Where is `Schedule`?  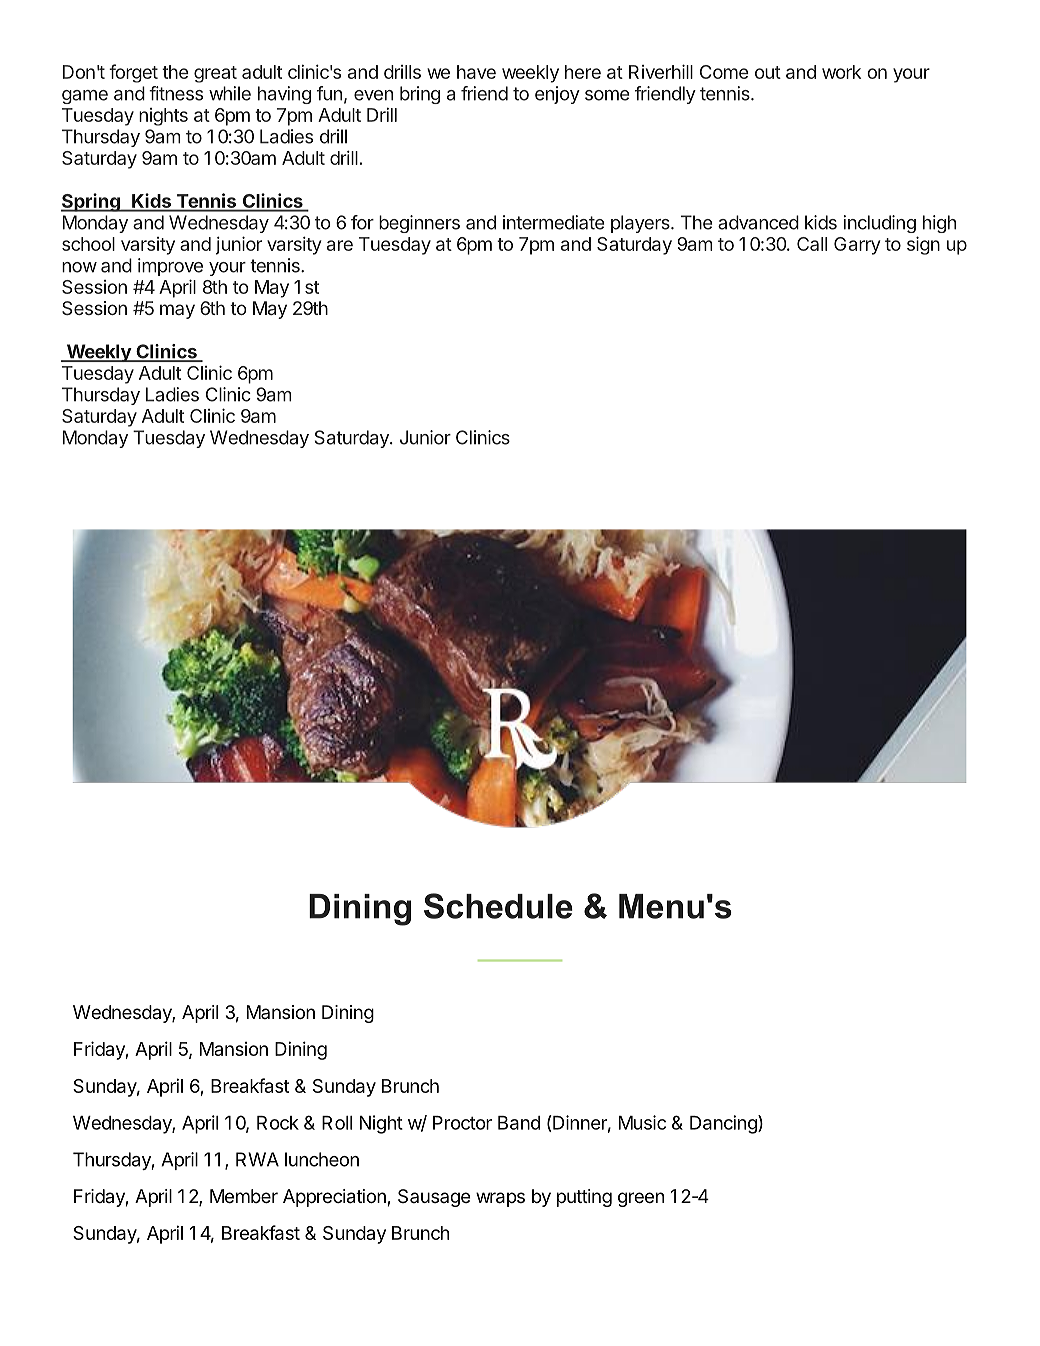 Schedule is located at coordinates (498, 906).
